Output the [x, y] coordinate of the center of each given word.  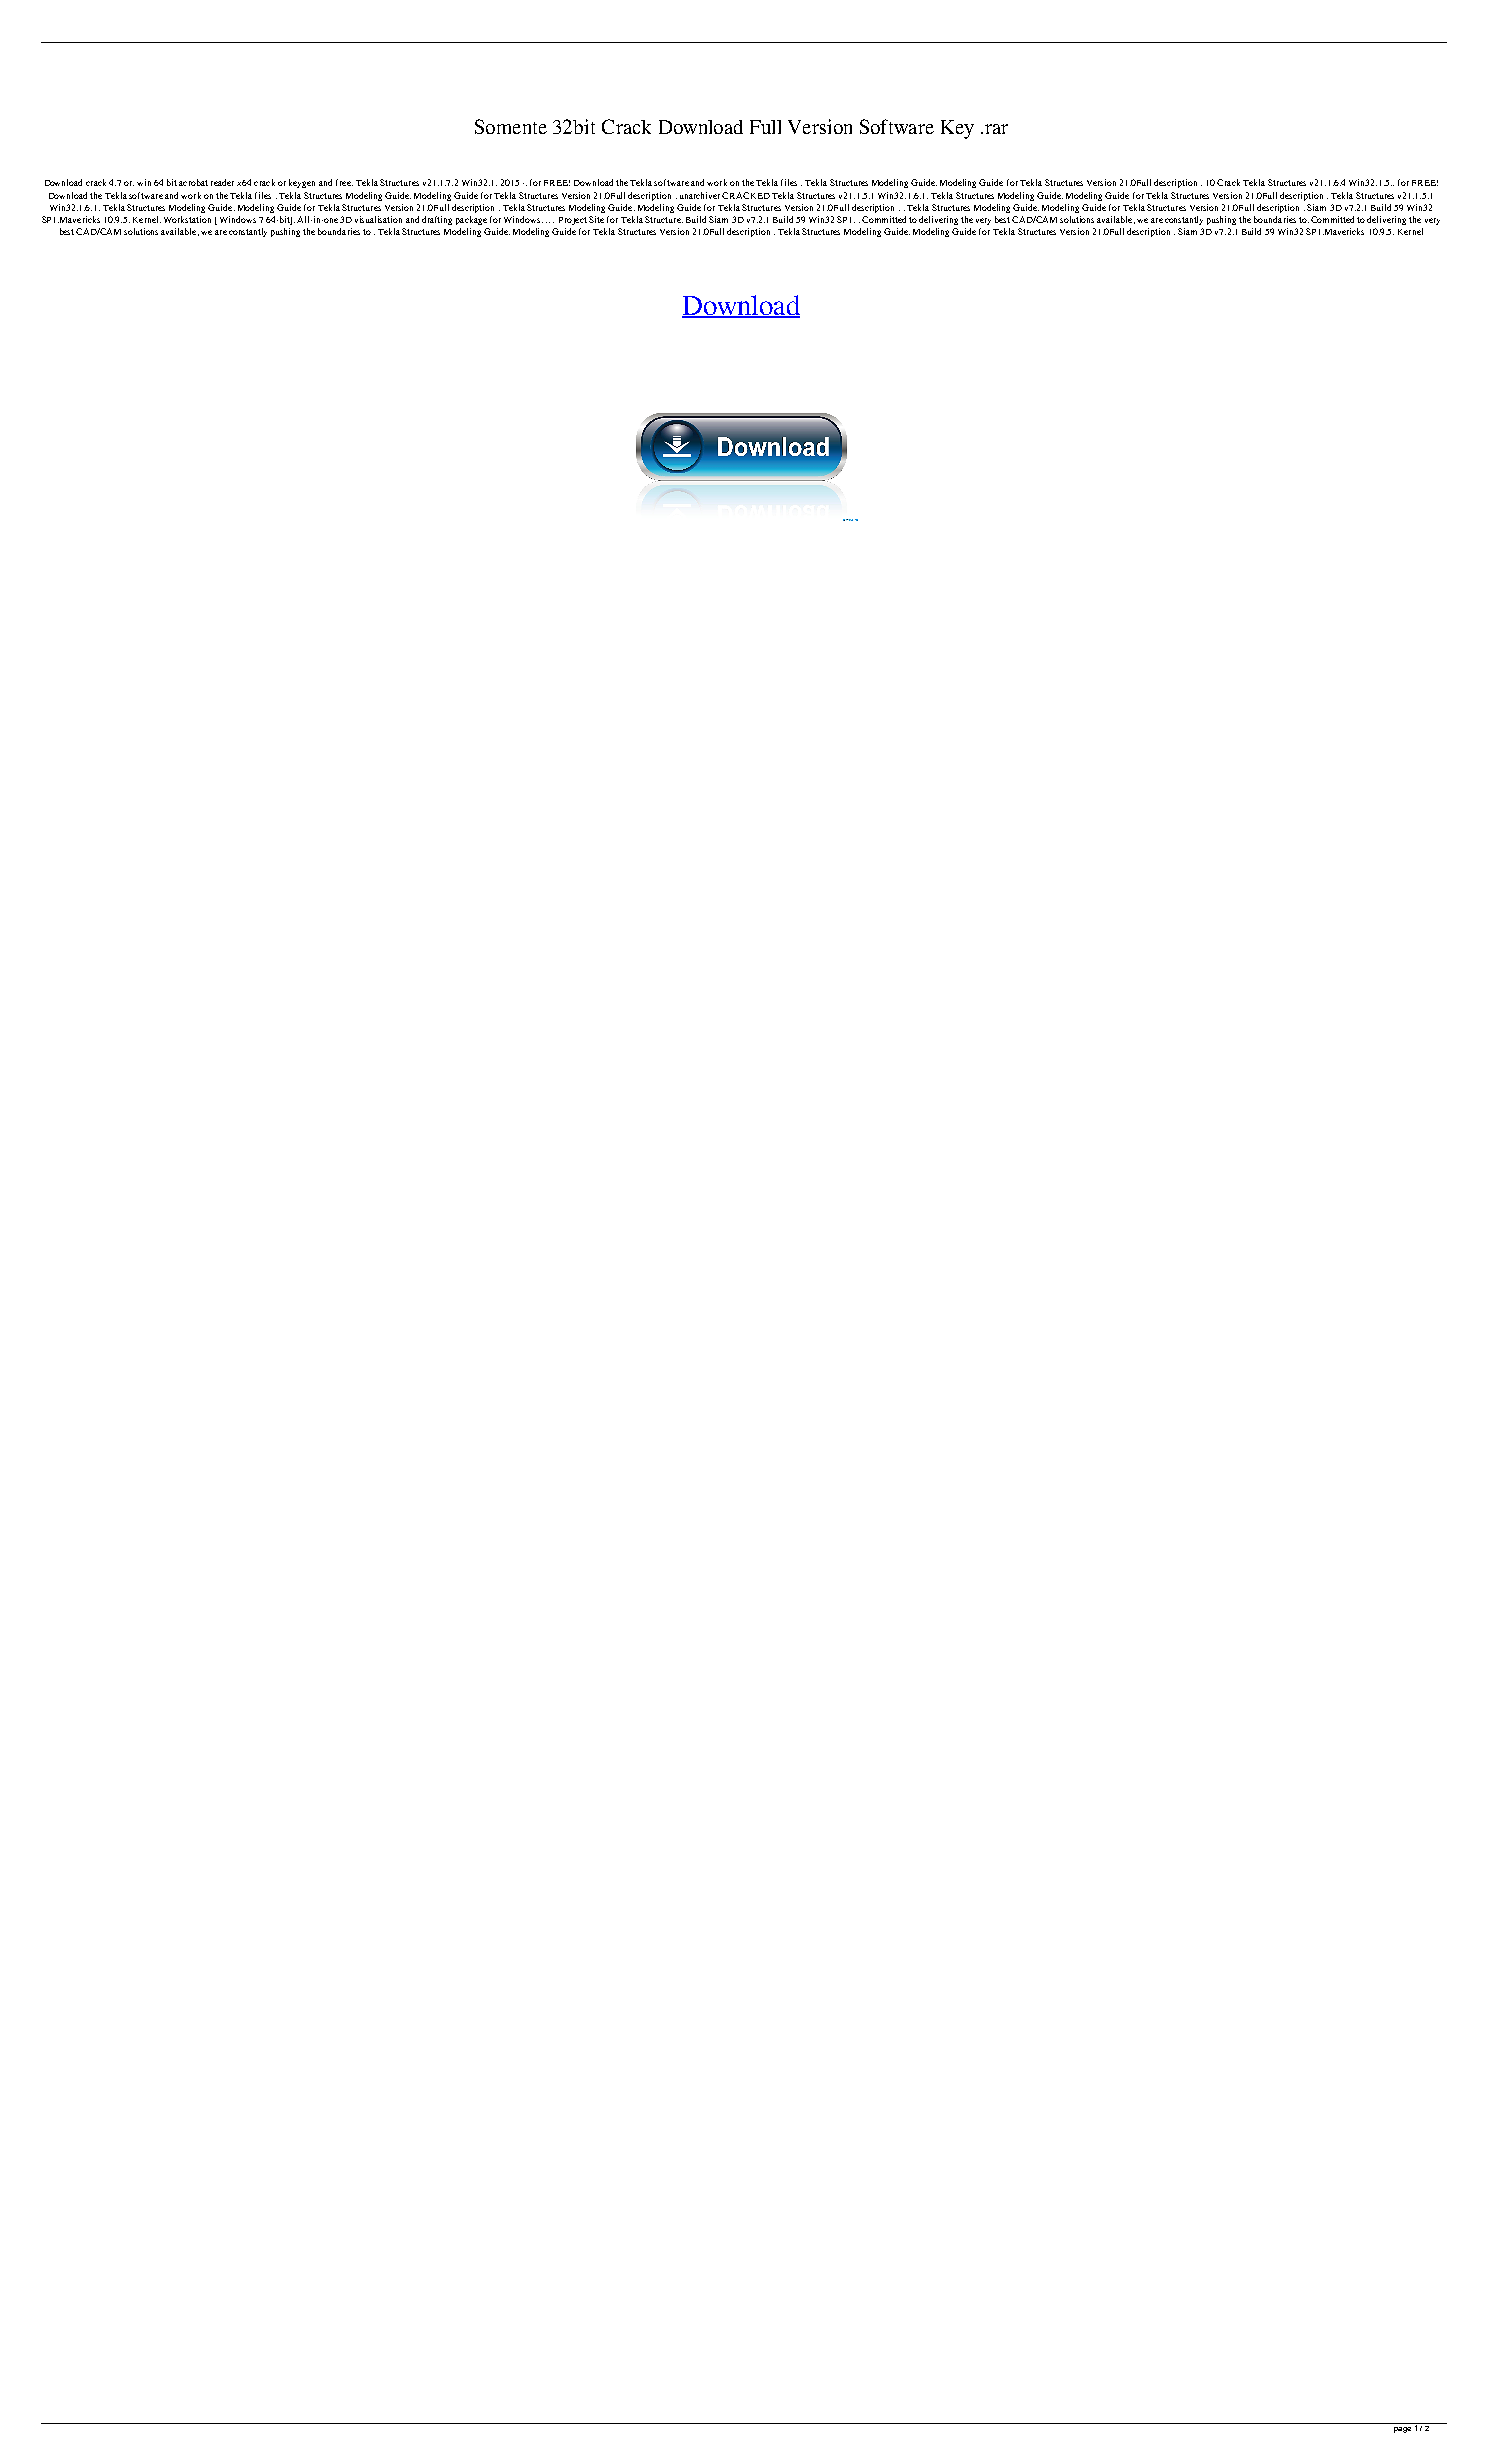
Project [573, 221]
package [471, 220]
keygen [302, 183]
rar [995, 129]
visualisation [378, 219]
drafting [437, 220]
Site [596, 219]
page [1402, 2430]
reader [222, 182]
